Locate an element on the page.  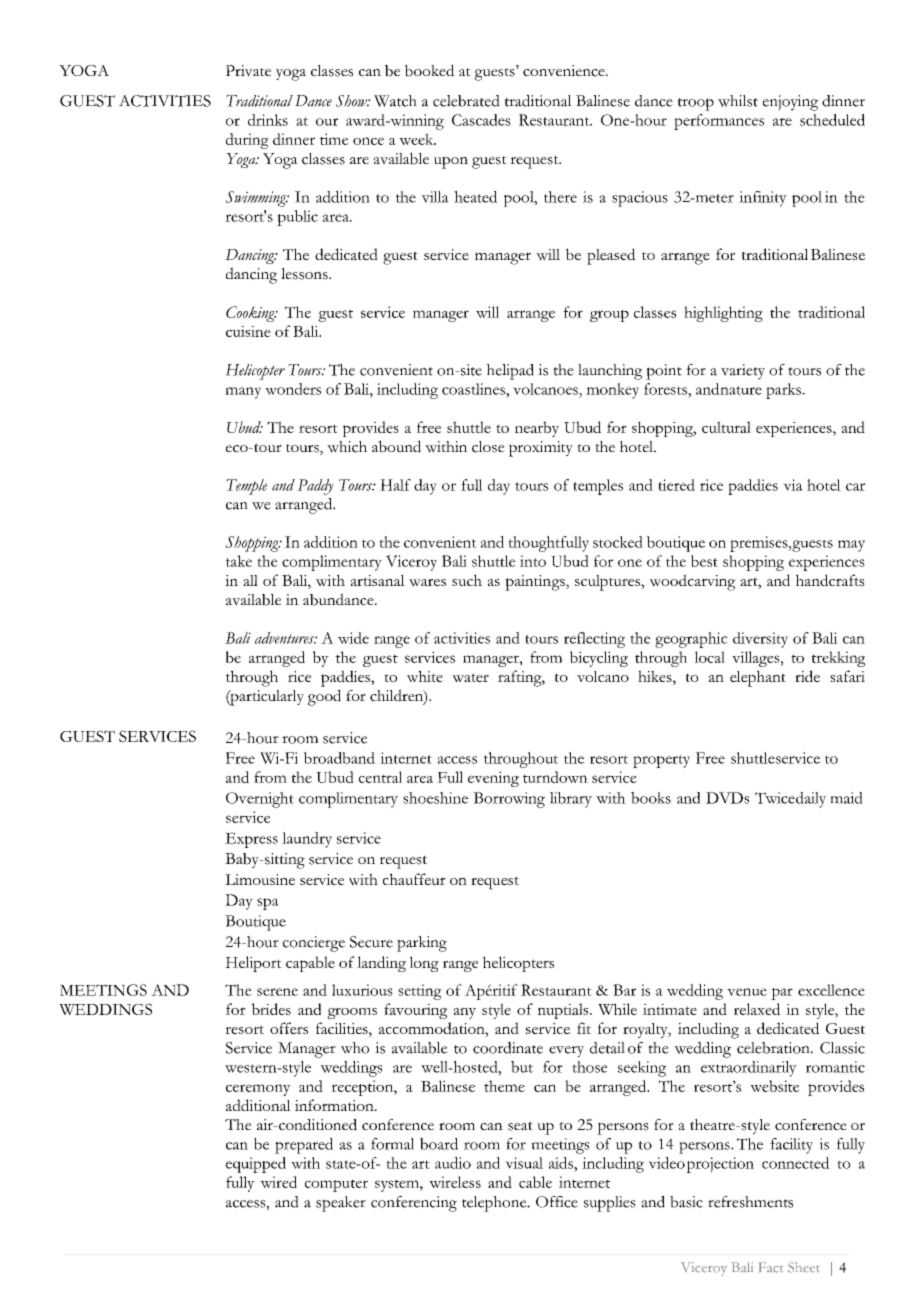
time is located at coordinates (334, 139).
